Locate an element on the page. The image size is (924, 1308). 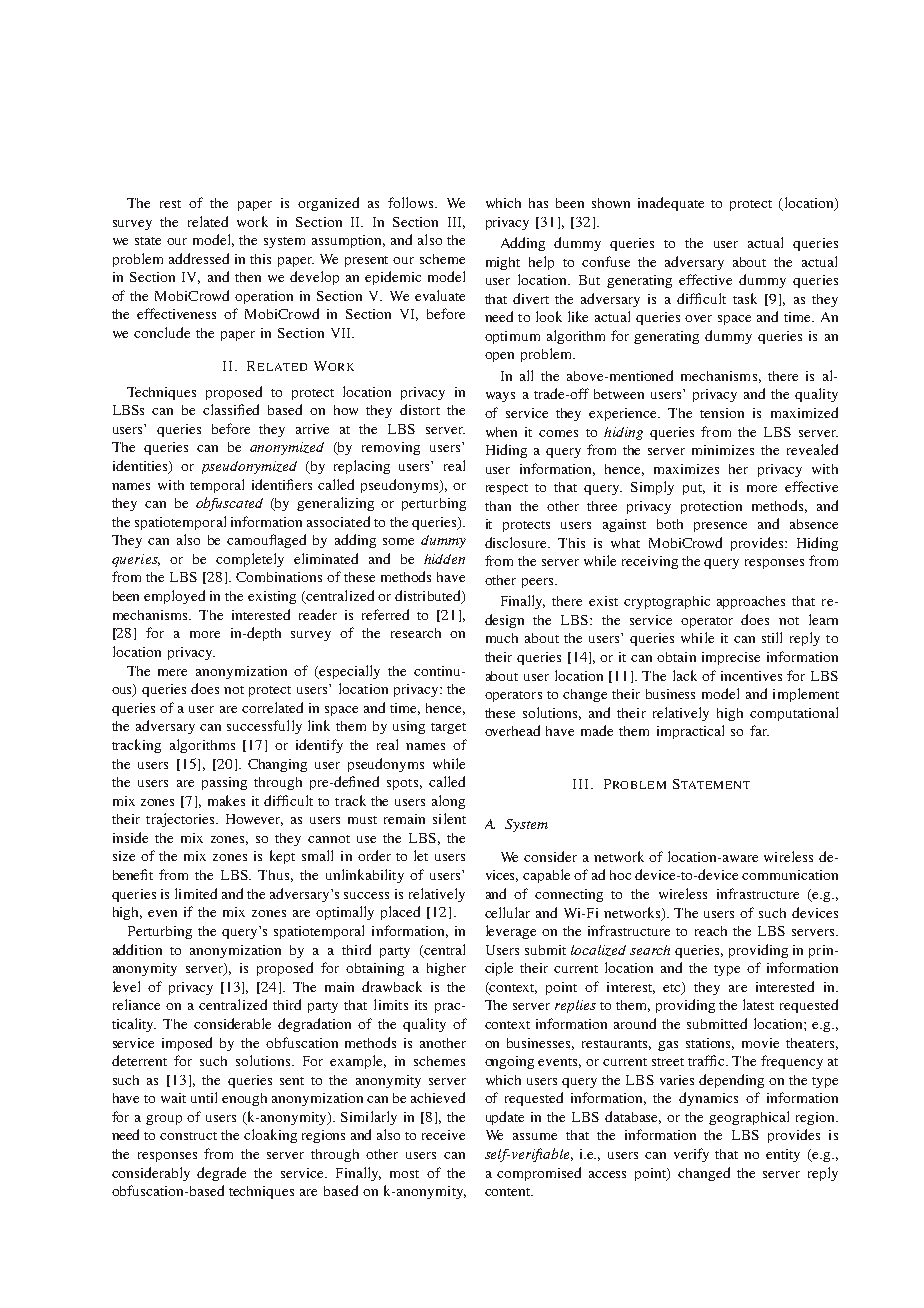
target is located at coordinates (448, 728).
